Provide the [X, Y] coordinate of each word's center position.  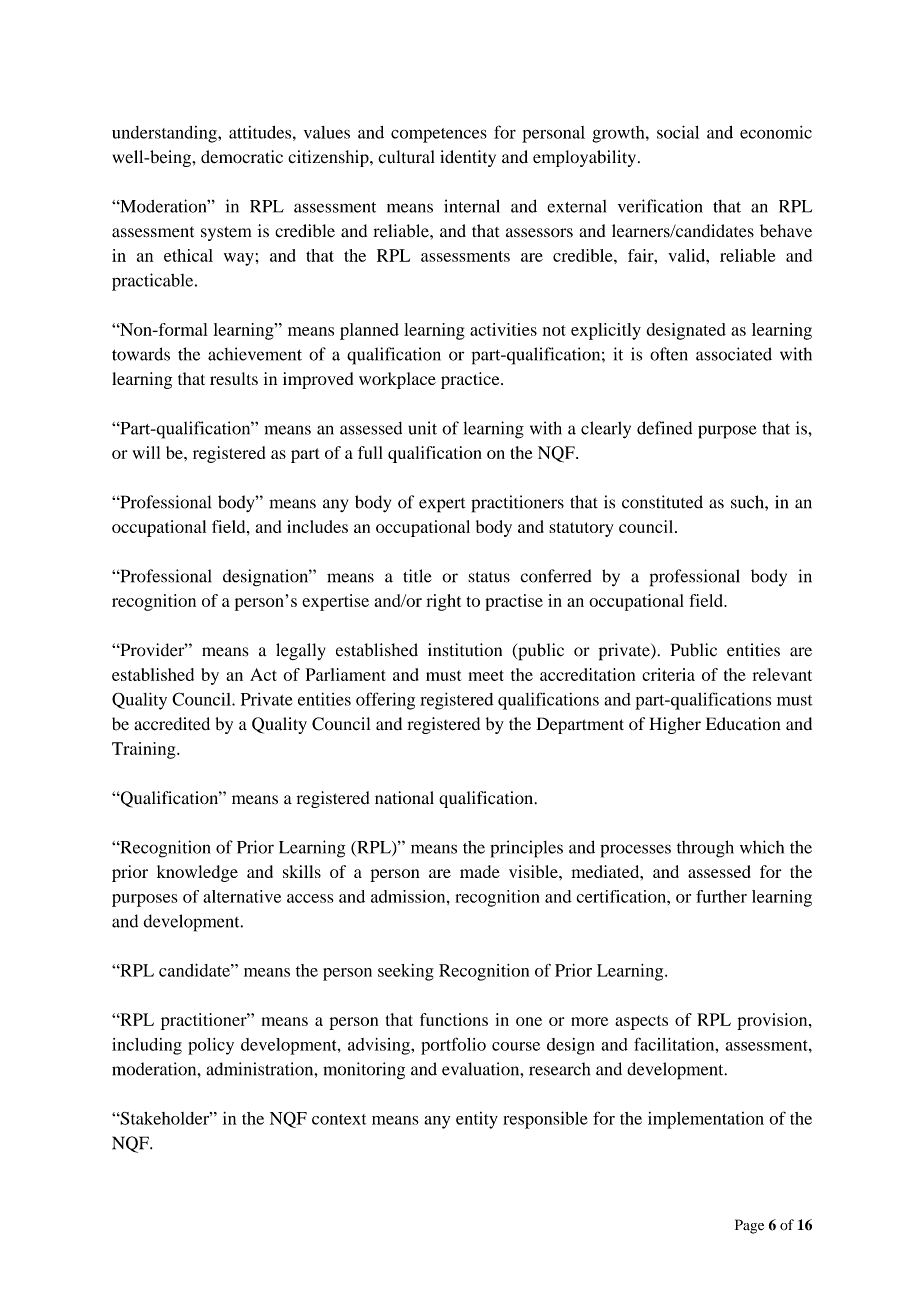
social [678, 132]
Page [749, 1226]
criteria [668, 674]
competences [439, 135]
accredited [172, 724]
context [339, 1119]
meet [486, 675]
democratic [242, 157]
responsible [545, 1120]
